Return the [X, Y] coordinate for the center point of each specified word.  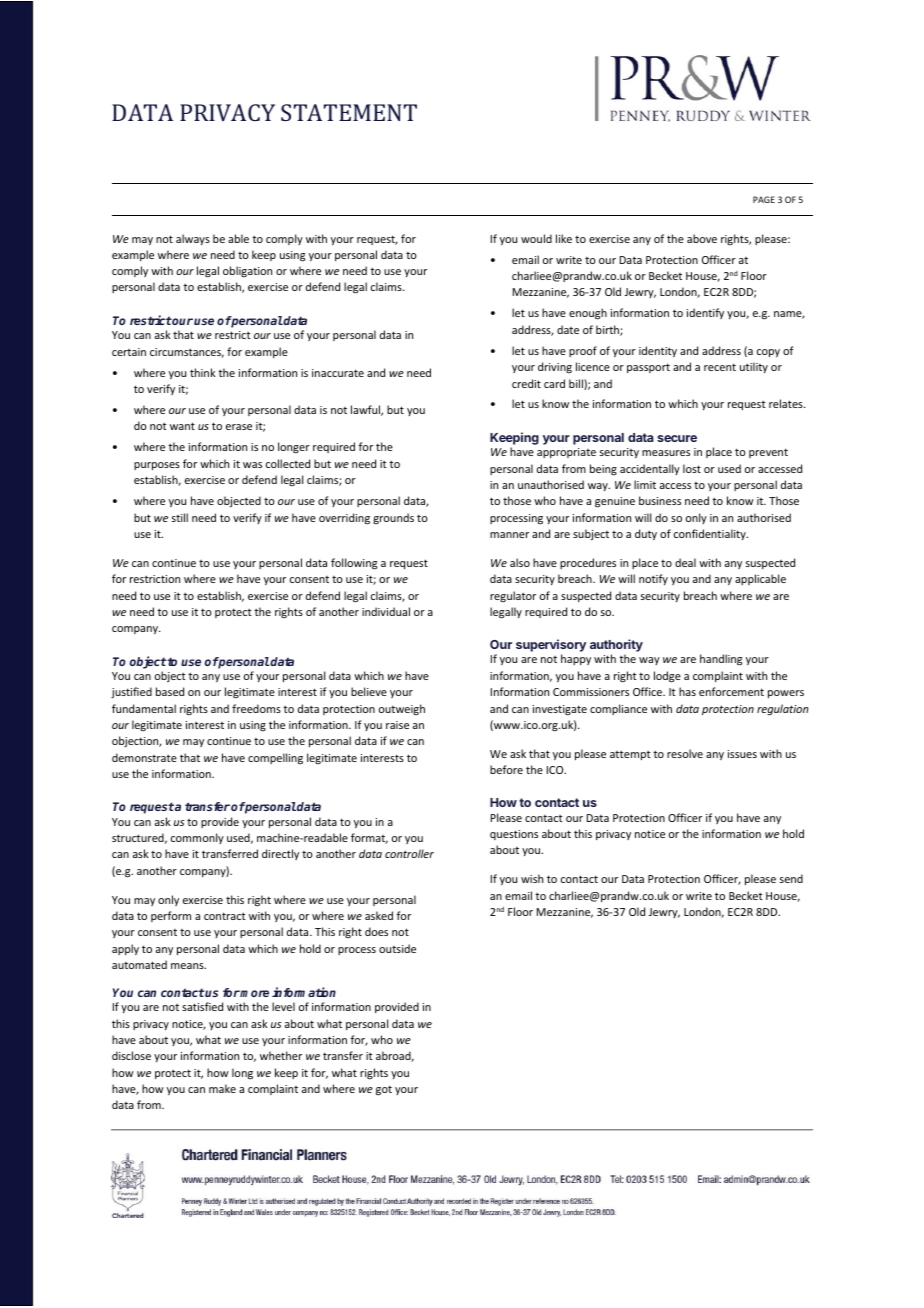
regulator [513, 596]
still [180, 517]
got [384, 1090]
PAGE [764, 199]
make [222, 1088]
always [193, 239]
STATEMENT [349, 112]
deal [685, 562]
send [791, 878]
